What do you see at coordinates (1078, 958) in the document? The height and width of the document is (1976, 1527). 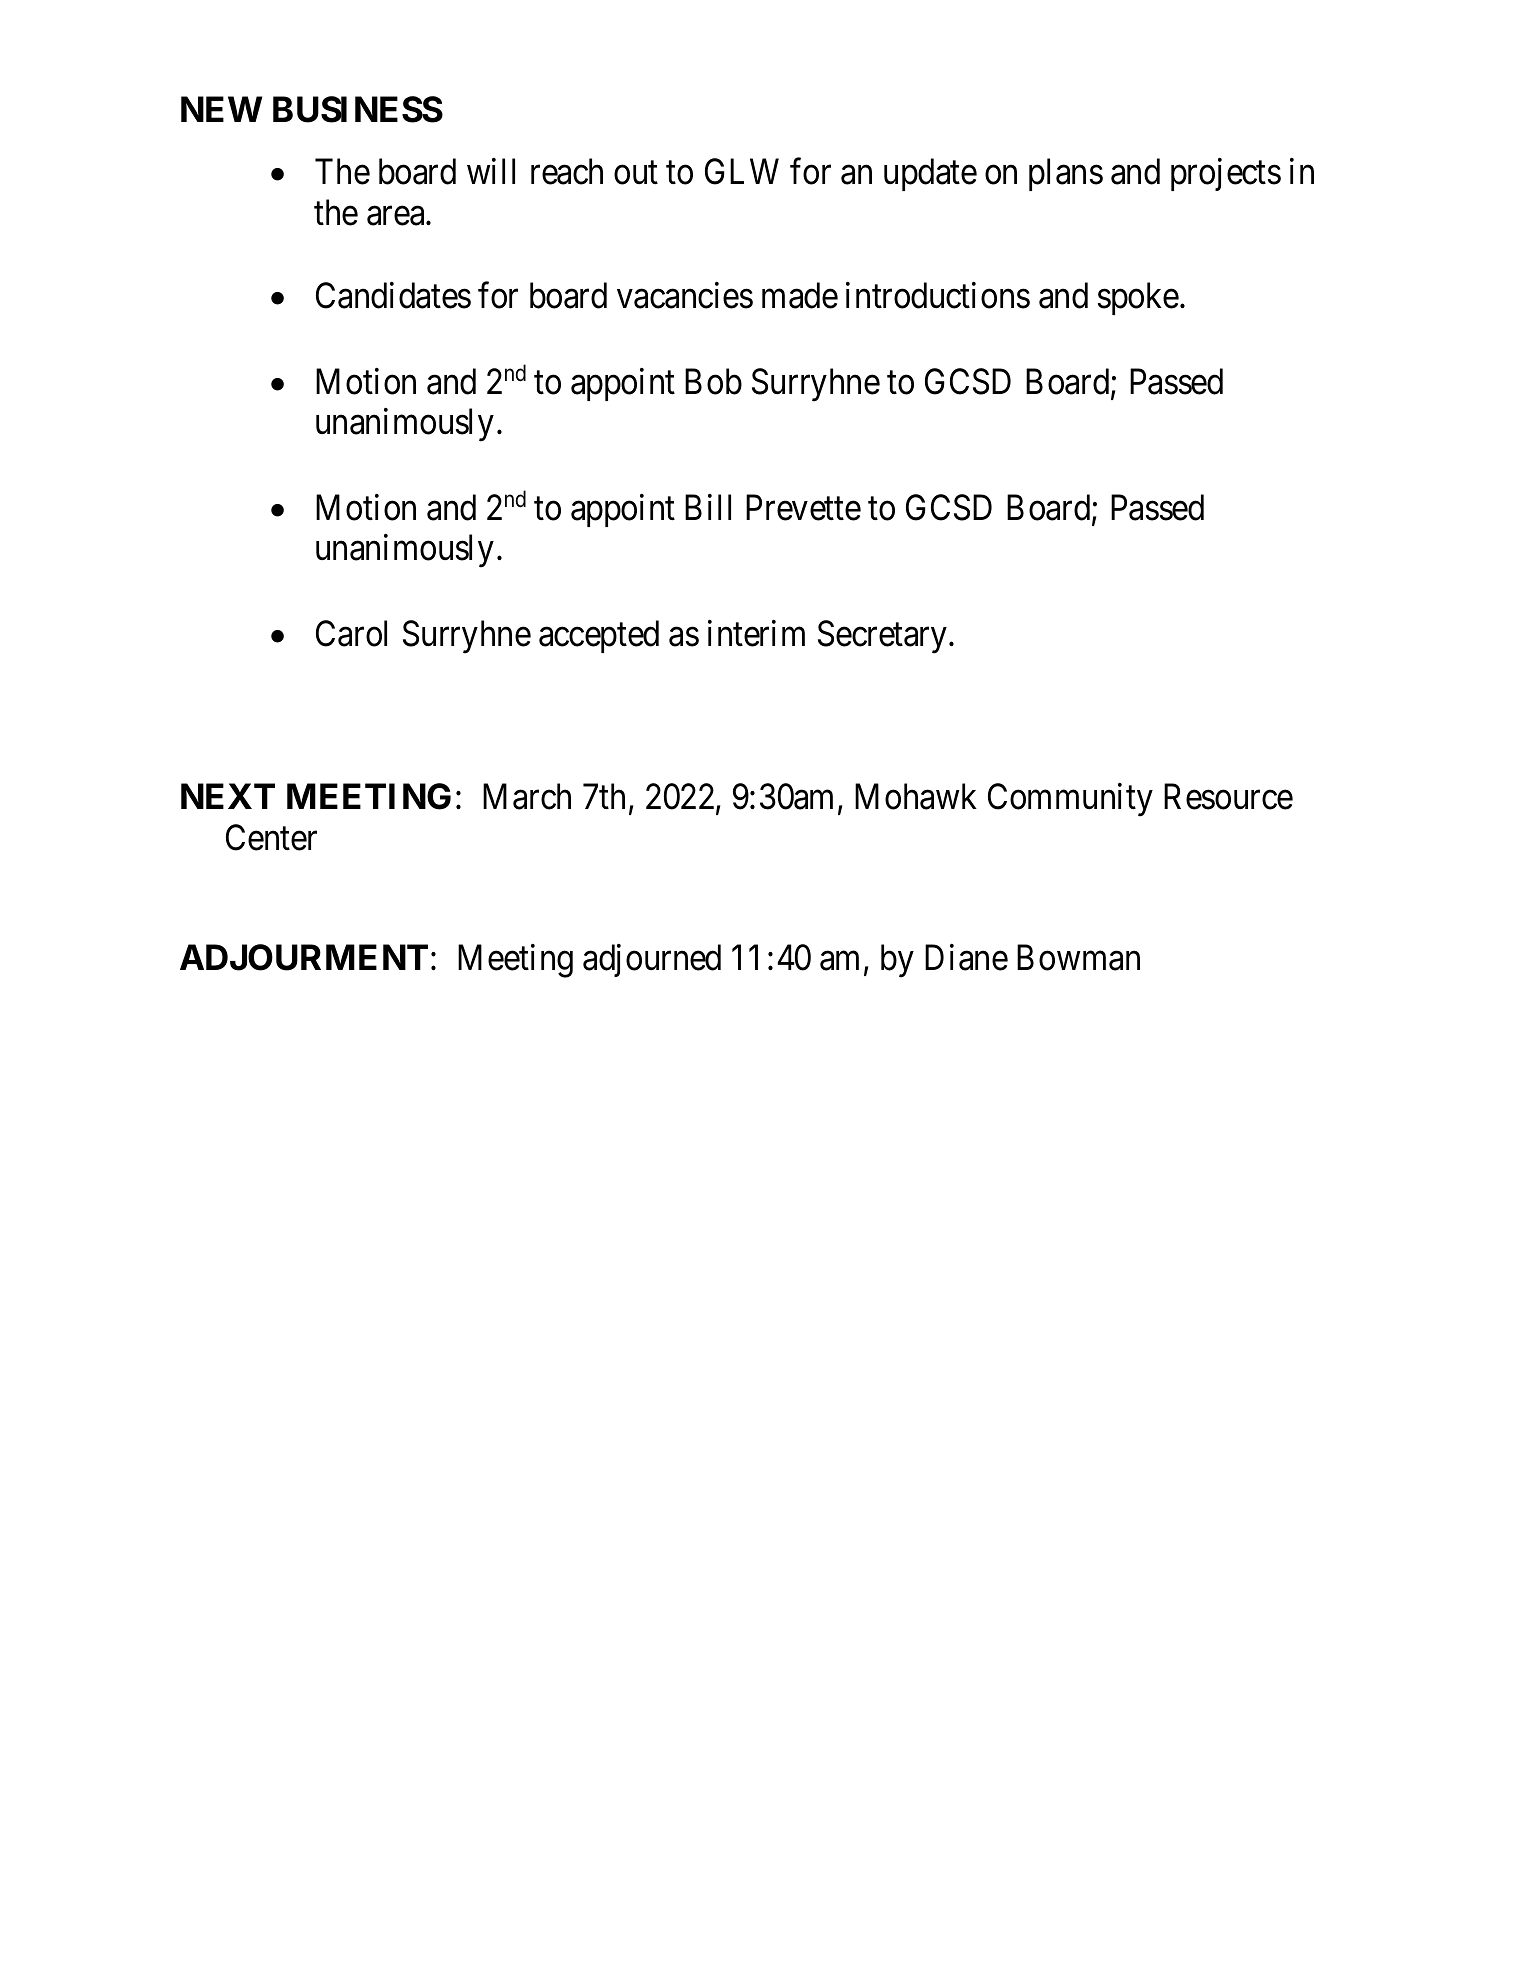 I see `Bowman` at bounding box center [1078, 958].
